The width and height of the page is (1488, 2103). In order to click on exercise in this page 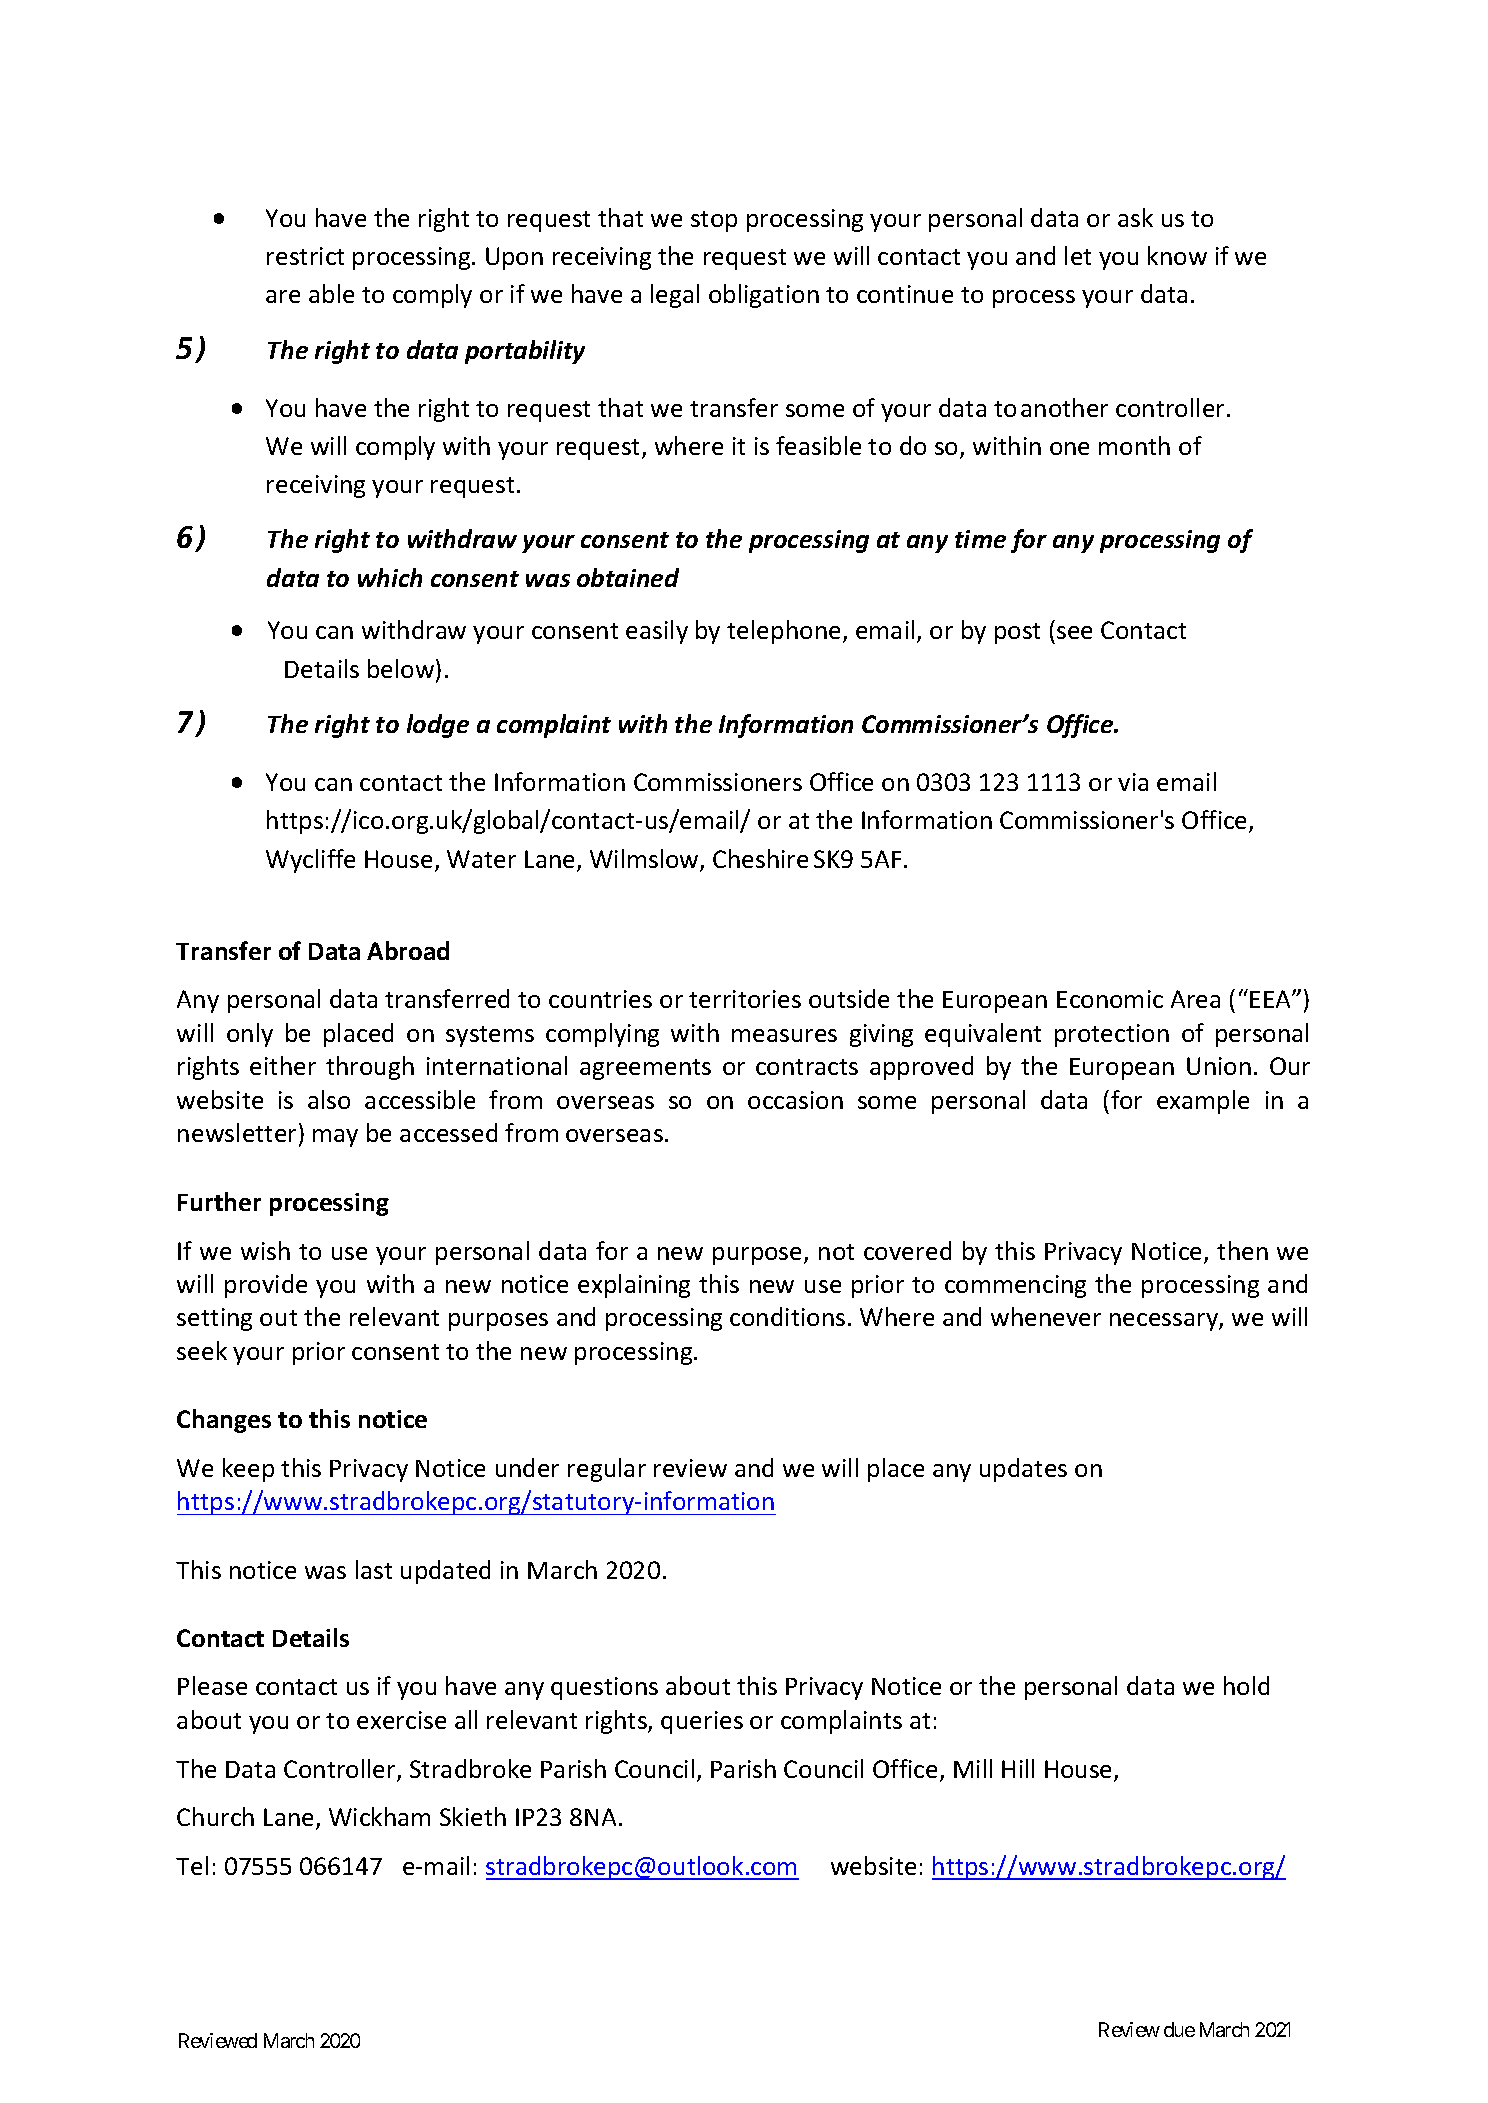, I will do `click(401, 1720)`.
